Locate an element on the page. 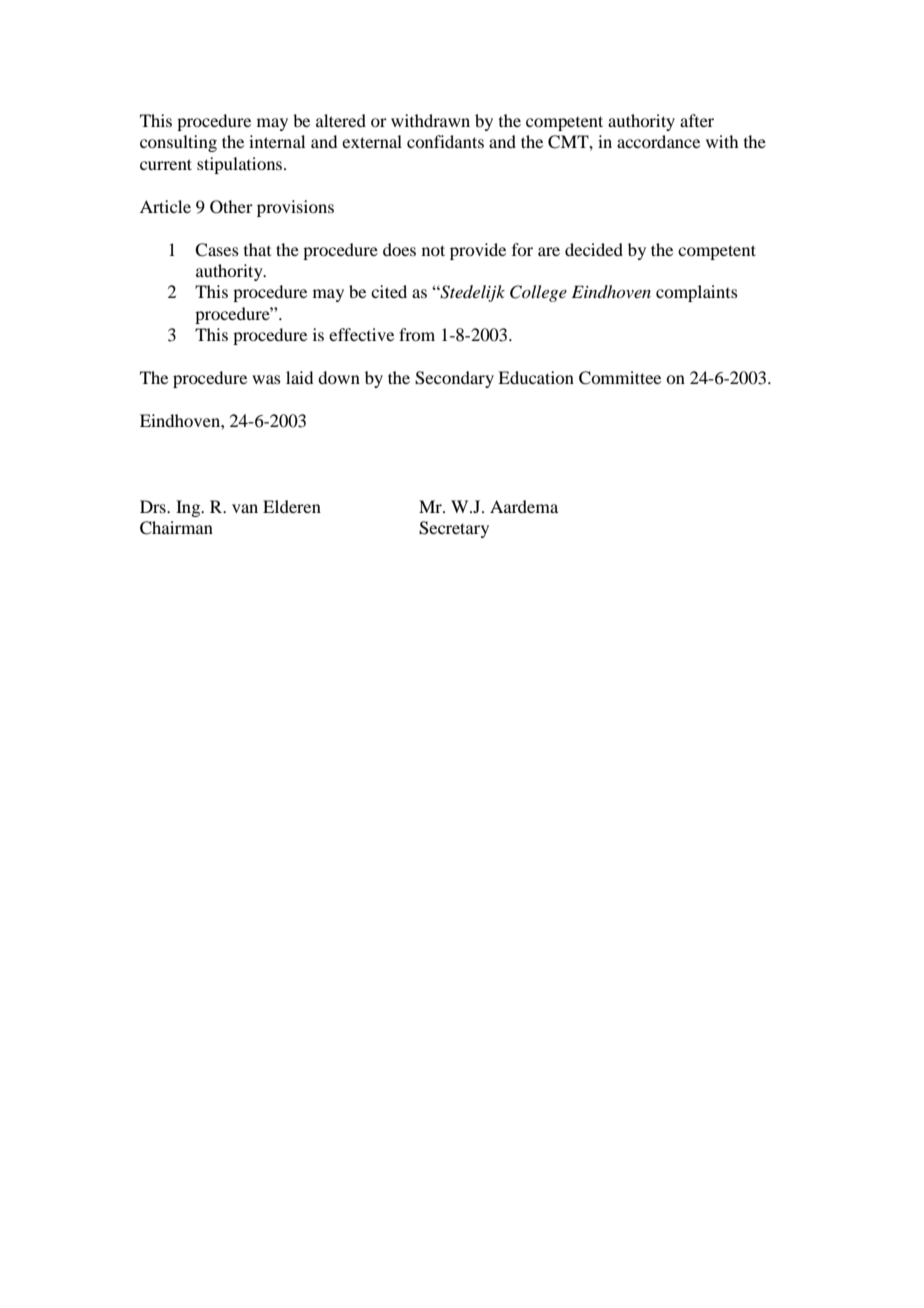 This document has width=924, height=1308. consulting is located at coordinates (178, 143).
